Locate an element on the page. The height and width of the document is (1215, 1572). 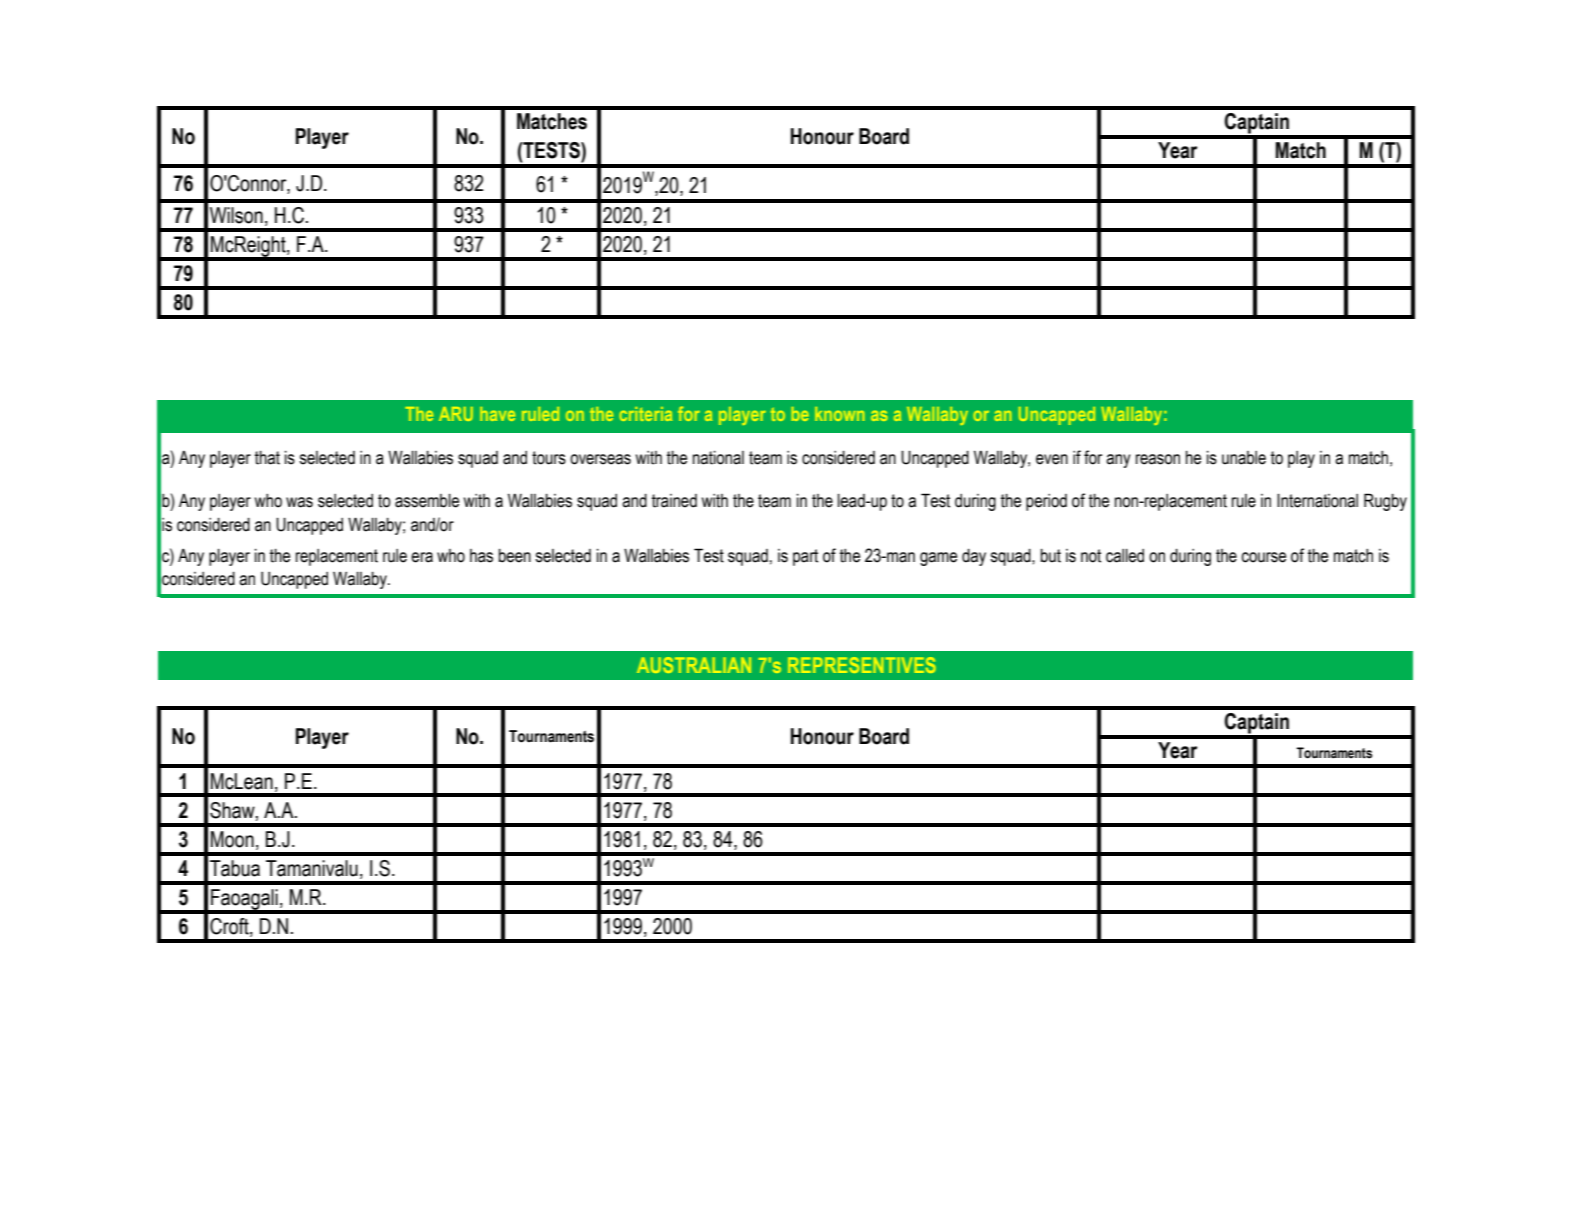
Wilson is located at coordinates (236, 215).
